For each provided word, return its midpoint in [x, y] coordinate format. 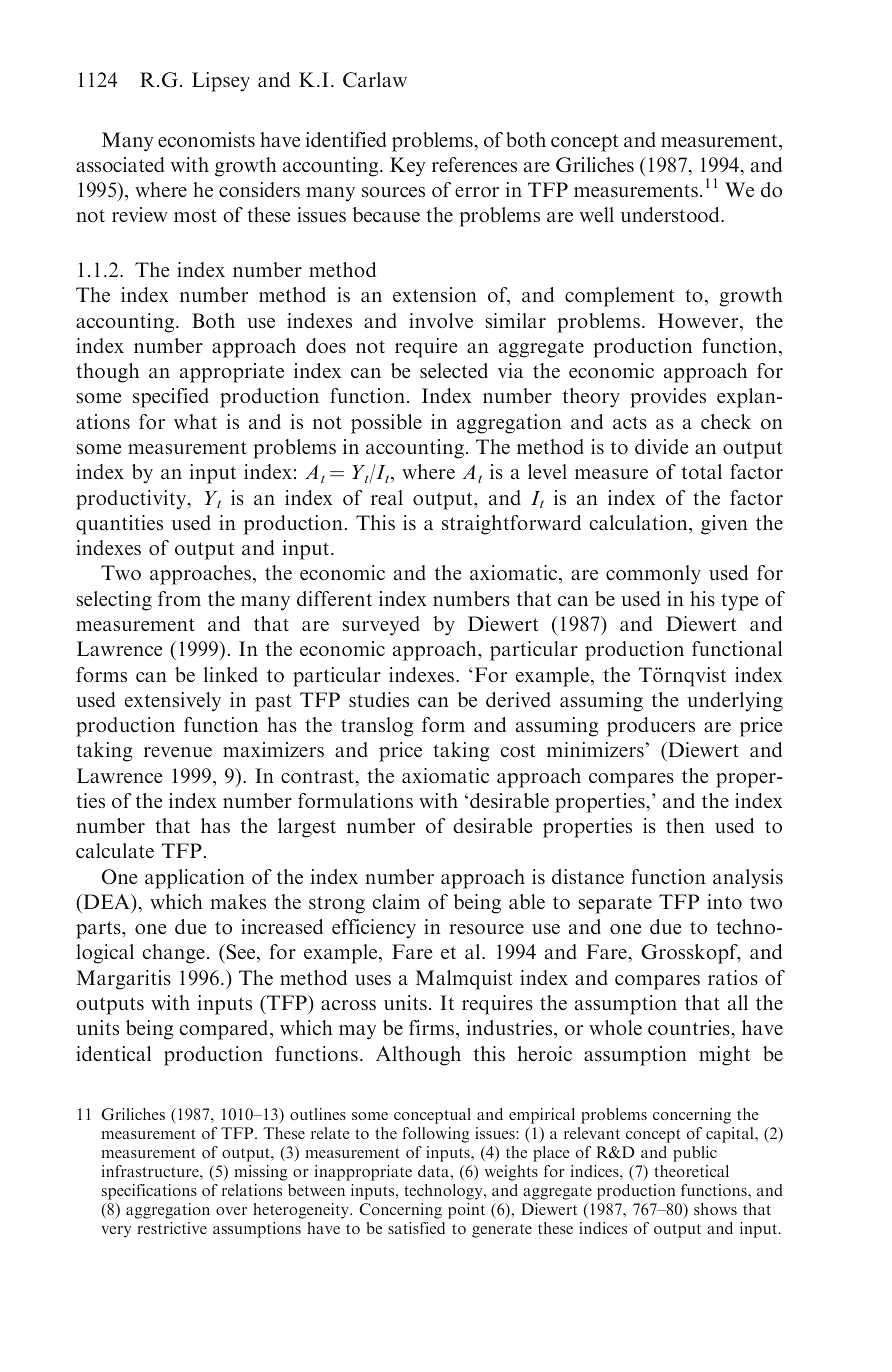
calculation [639, 522]
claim [396, 901]
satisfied [416, 1228]
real [387, 497]
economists [206, 139]
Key [407, 167]
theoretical [691, 1171]
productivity [132, 500]
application [195, 879]
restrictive [172, 1228]
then [685, 825]
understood [671, 214]
